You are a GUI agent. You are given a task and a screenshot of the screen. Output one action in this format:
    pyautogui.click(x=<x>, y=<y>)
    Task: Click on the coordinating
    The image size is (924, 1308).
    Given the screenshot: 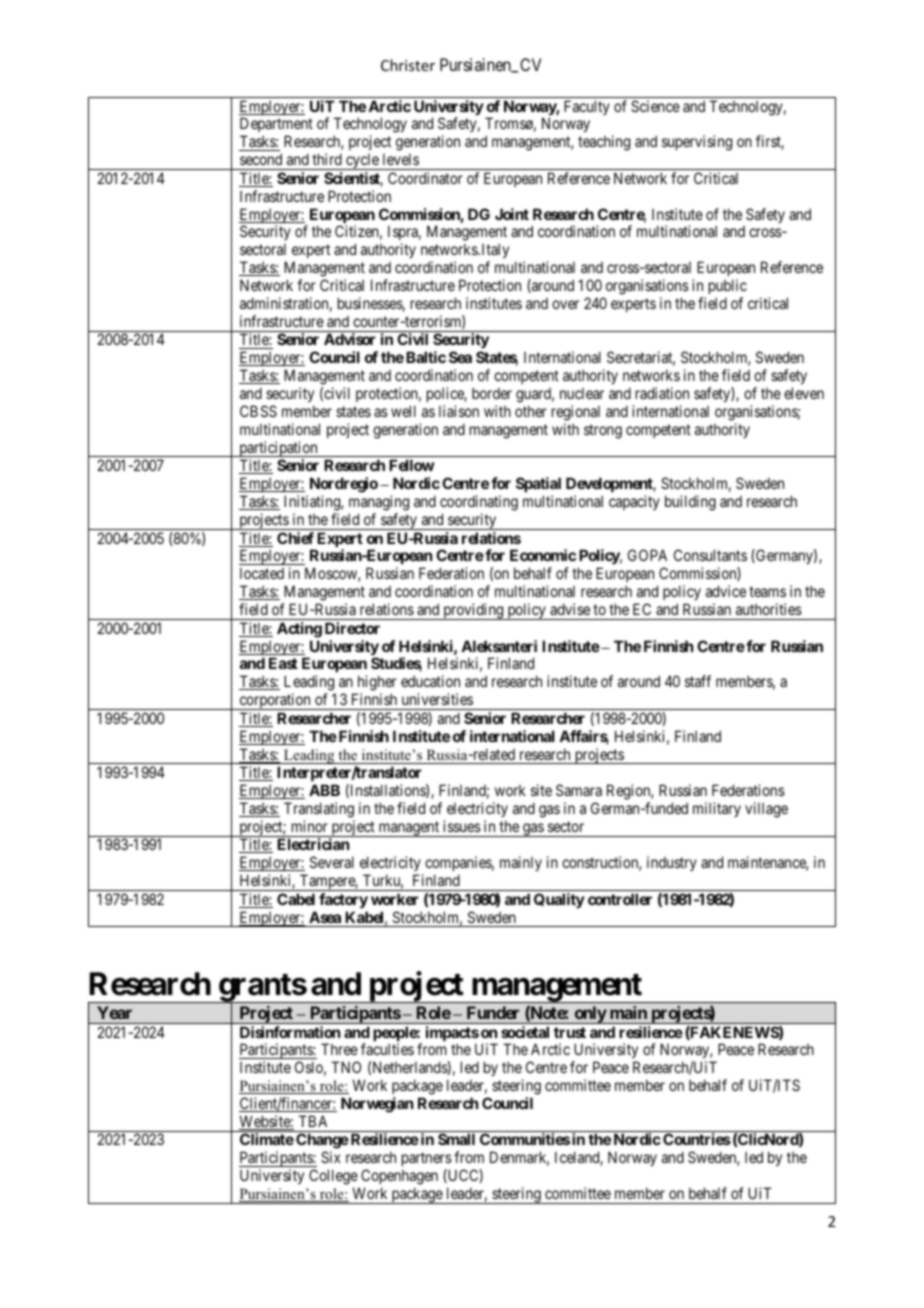 What is the action you would take?
    pyautogui.click(x=479, y=503)
